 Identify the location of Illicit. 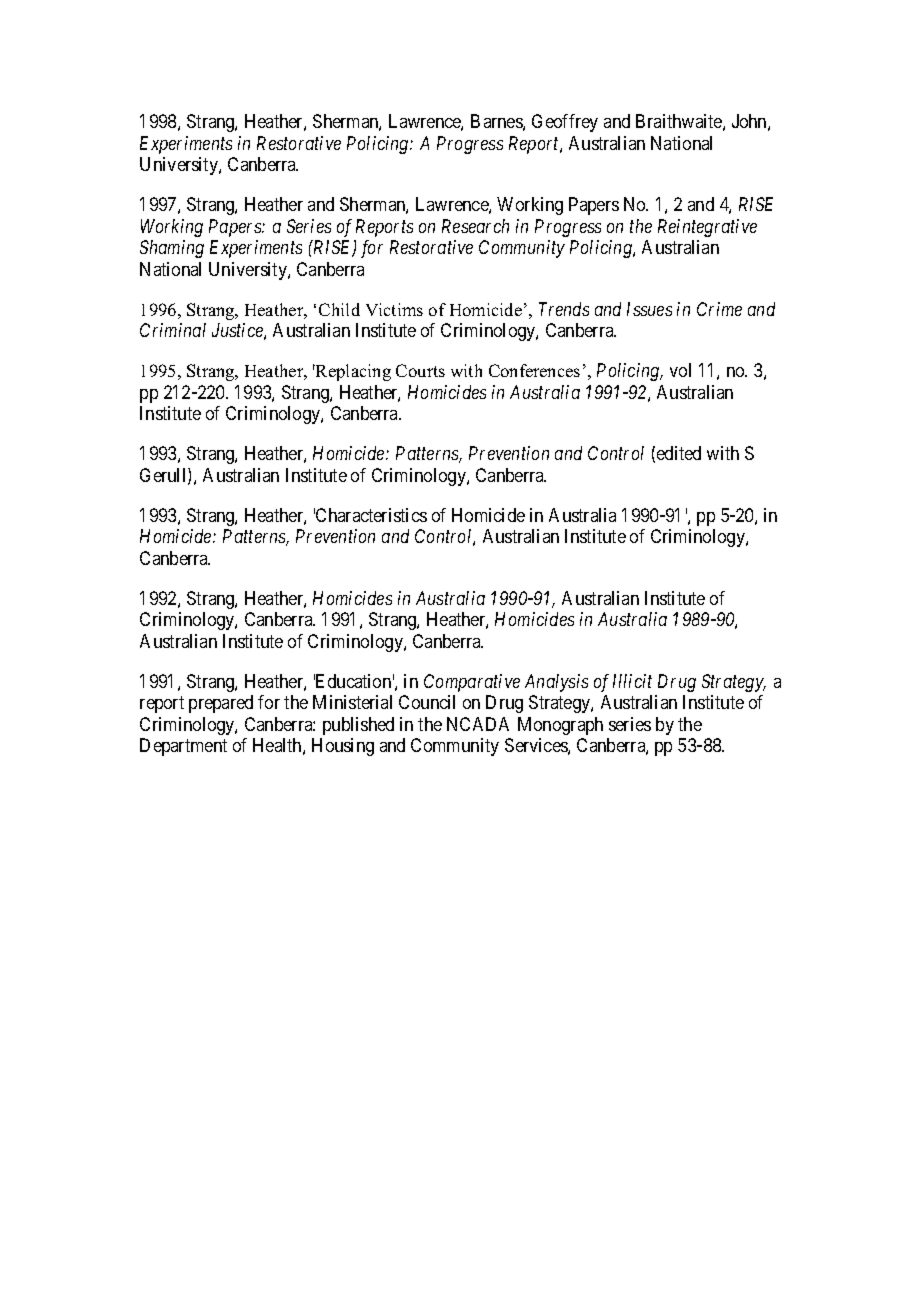
(632, 681).
